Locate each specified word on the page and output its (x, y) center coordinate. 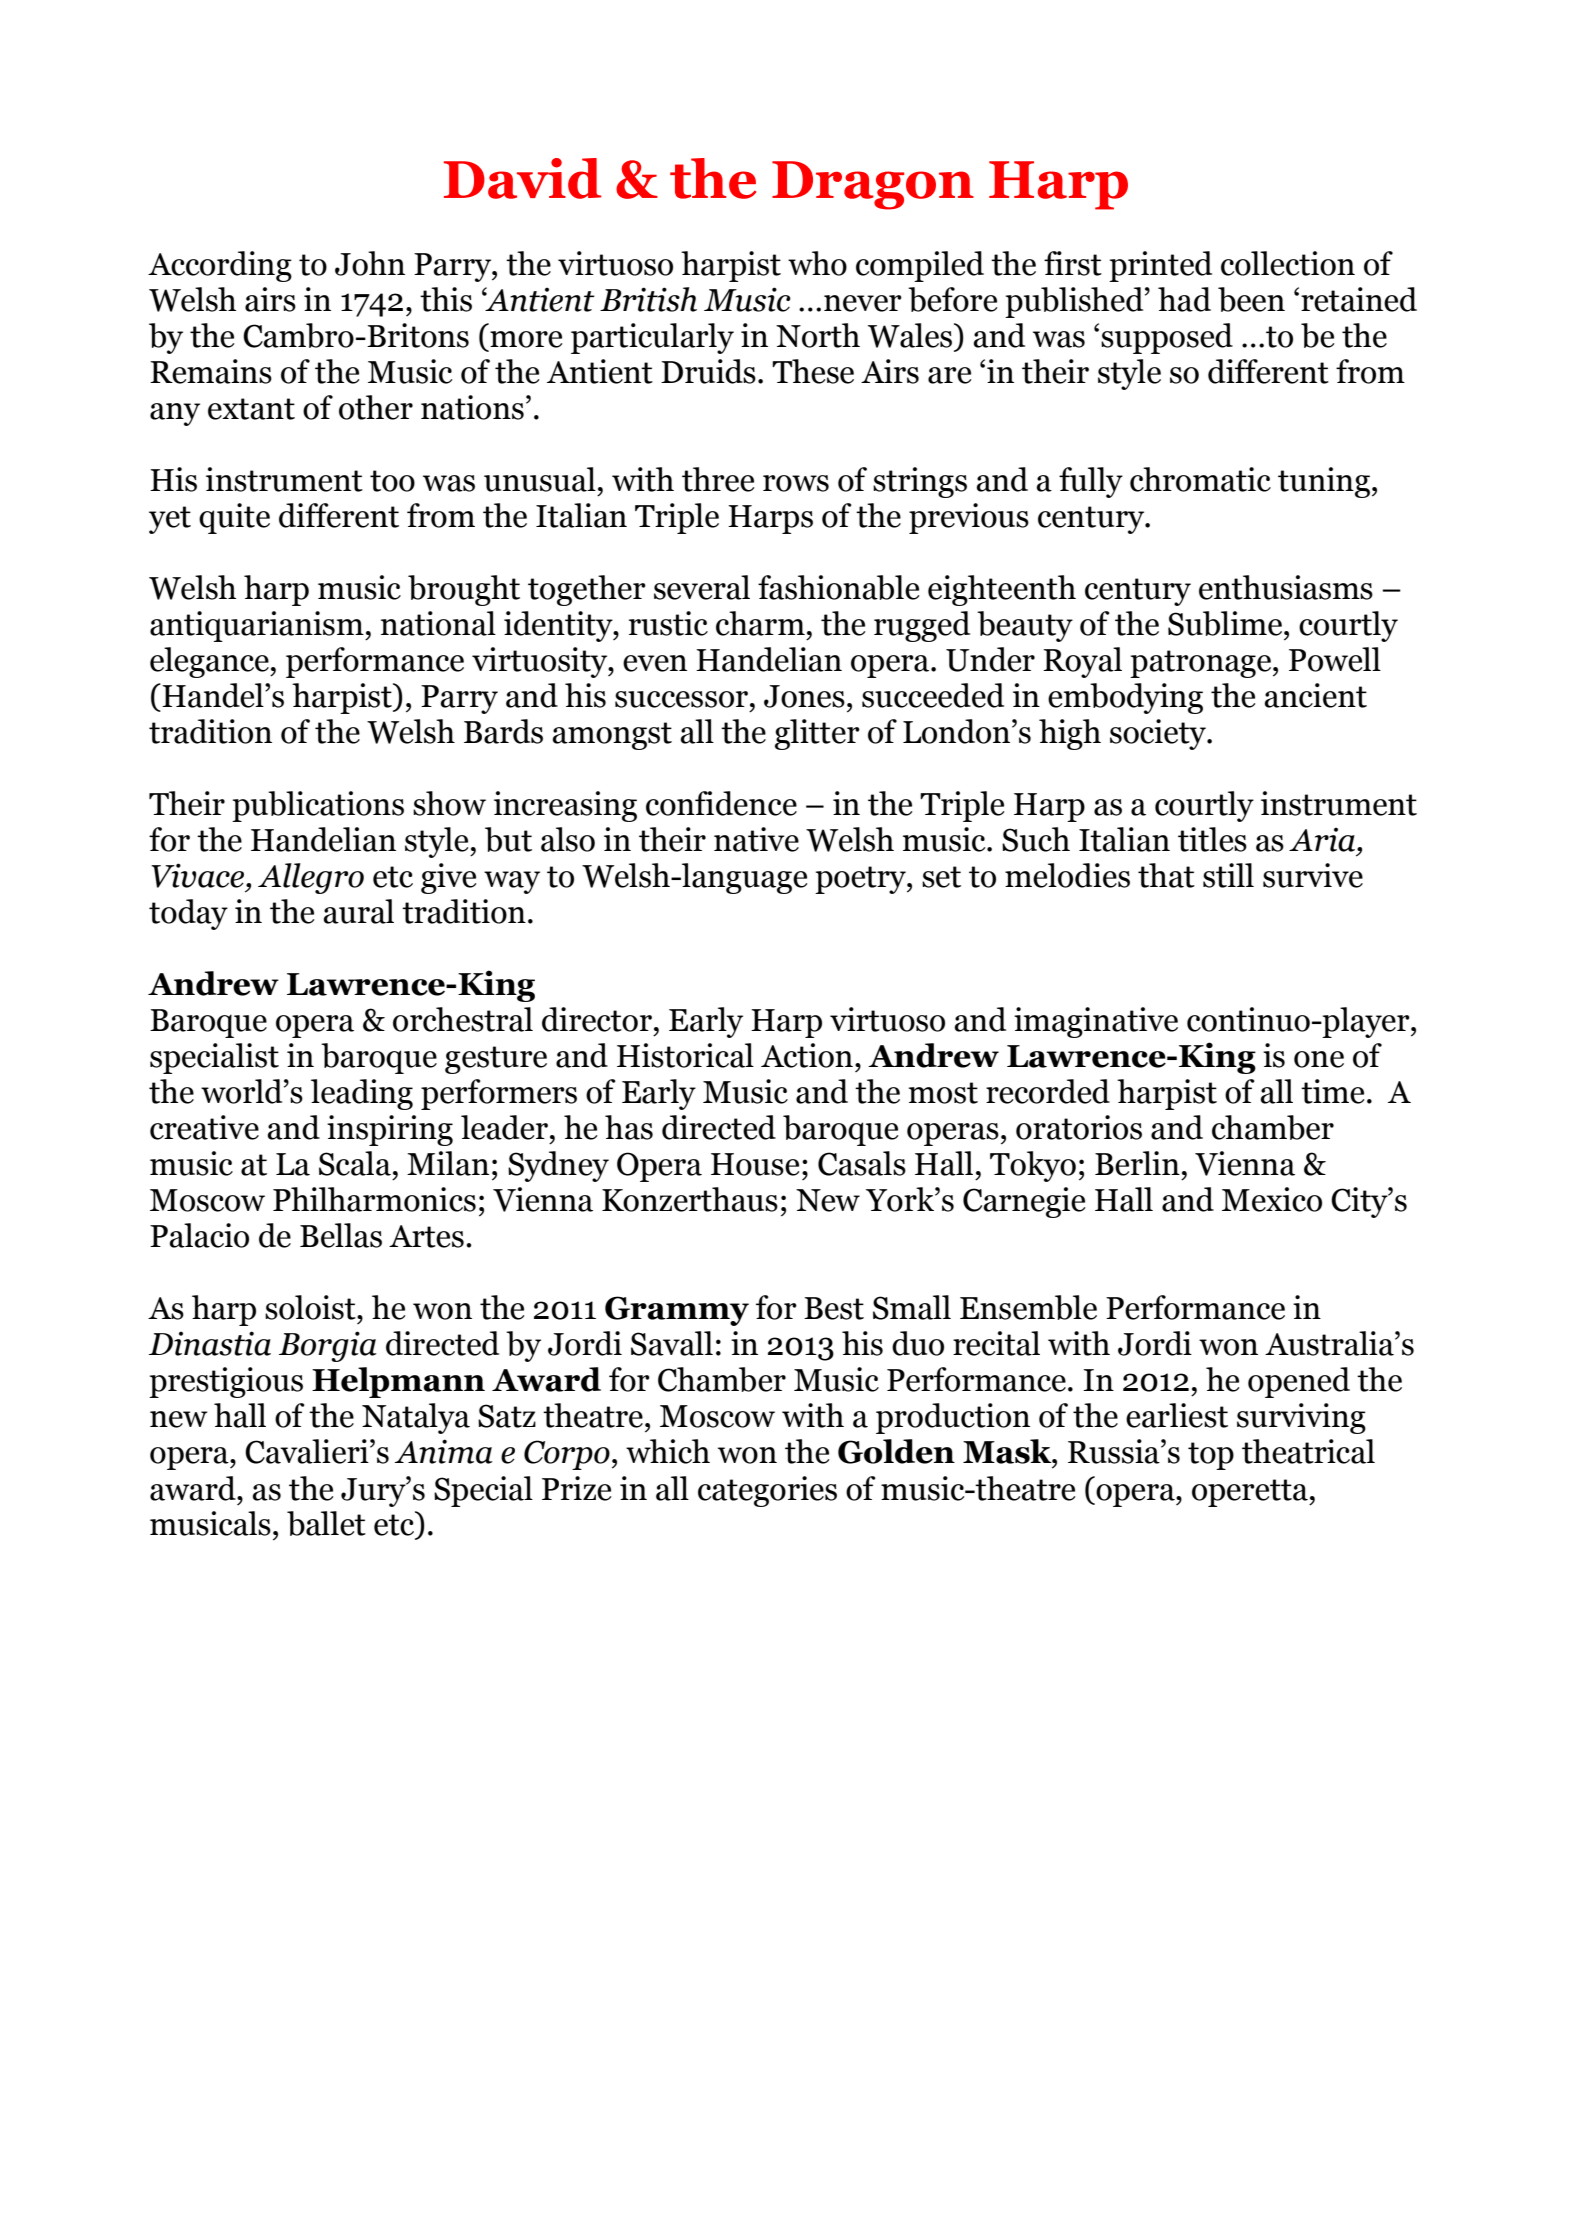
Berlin (1137, 1163)
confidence (721, 803)
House (755, 1164)
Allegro (311, 878)
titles (1212, 839)
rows (796, 483)
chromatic (1200, 479)
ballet (326, 1523)
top (1211, 1456)
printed (1160, 266)
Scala (355, 1163)
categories (767, 1491)
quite (234, 518)
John (370, 263)
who (817, 263)
